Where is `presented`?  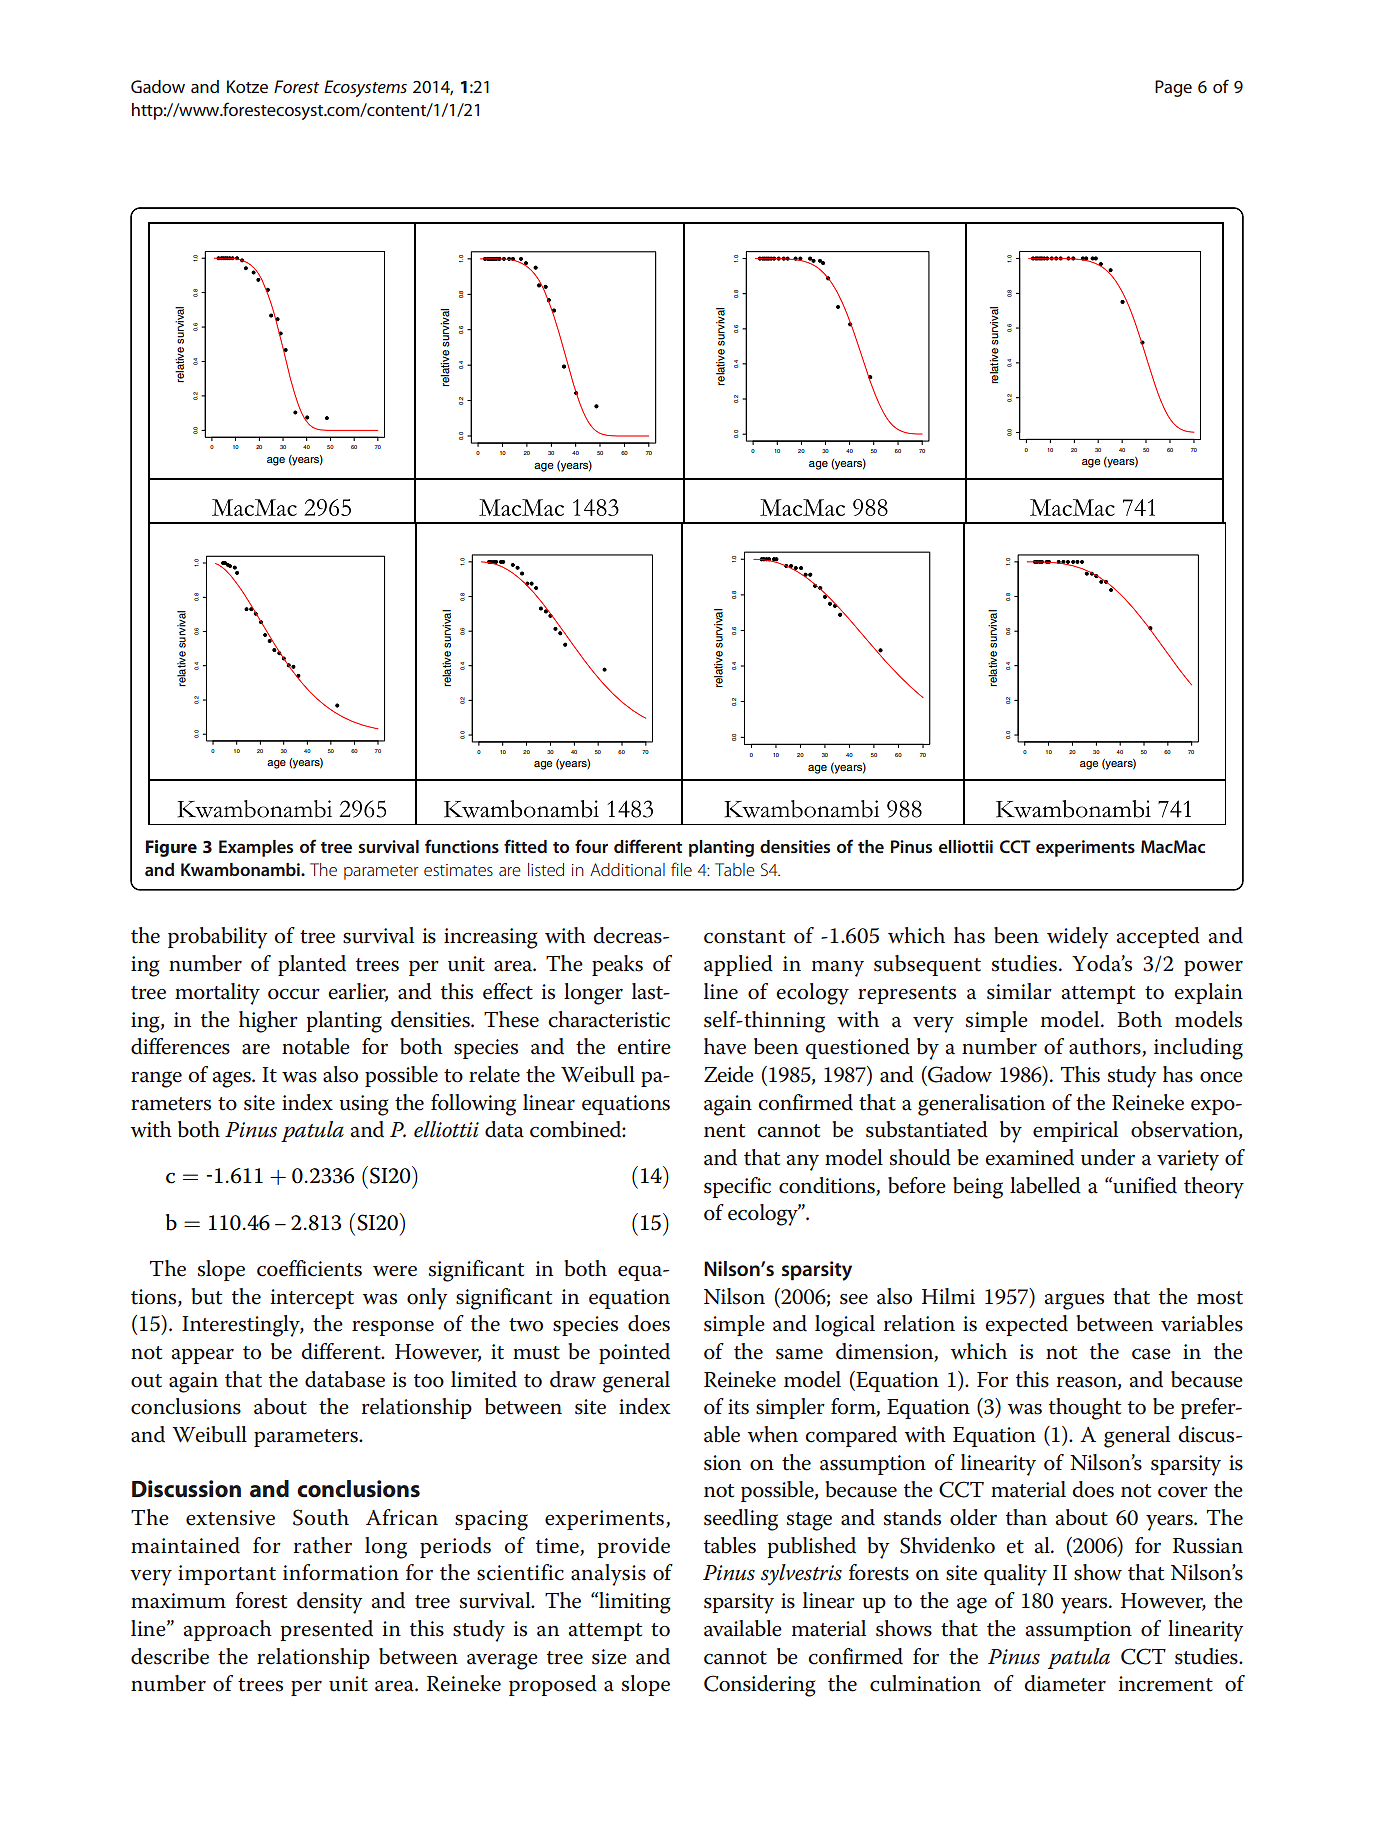 presented is located at coordinates (327, 1630).
